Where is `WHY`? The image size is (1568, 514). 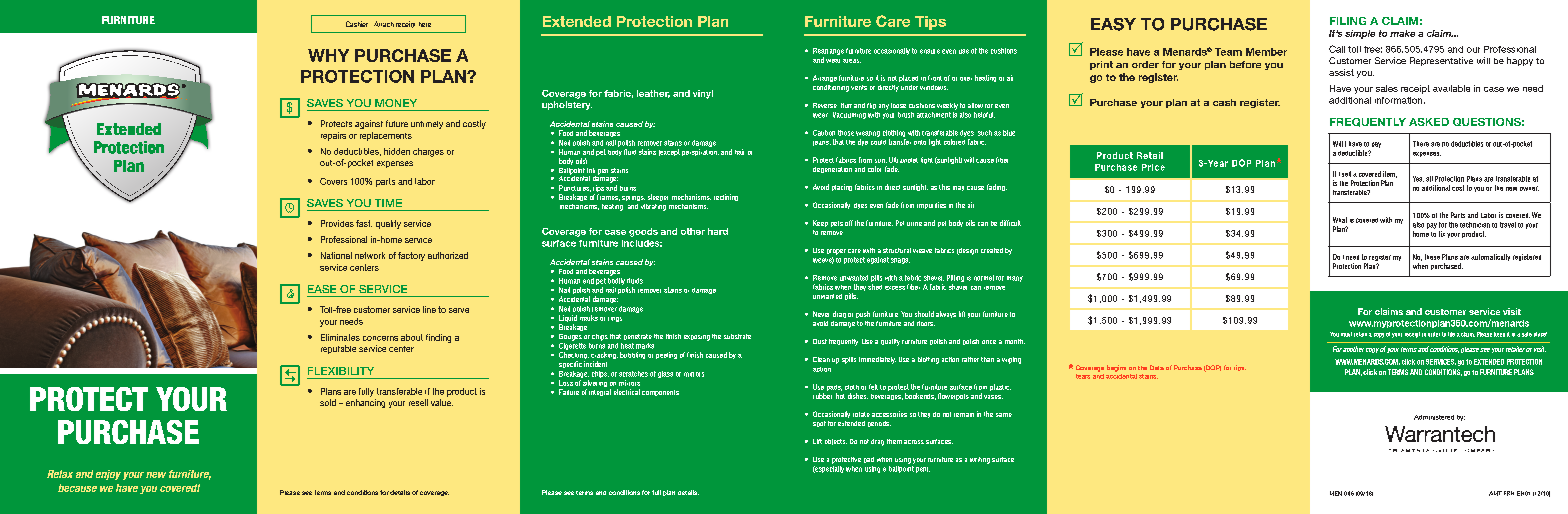
WHY is located at coordinates (328, 55).
